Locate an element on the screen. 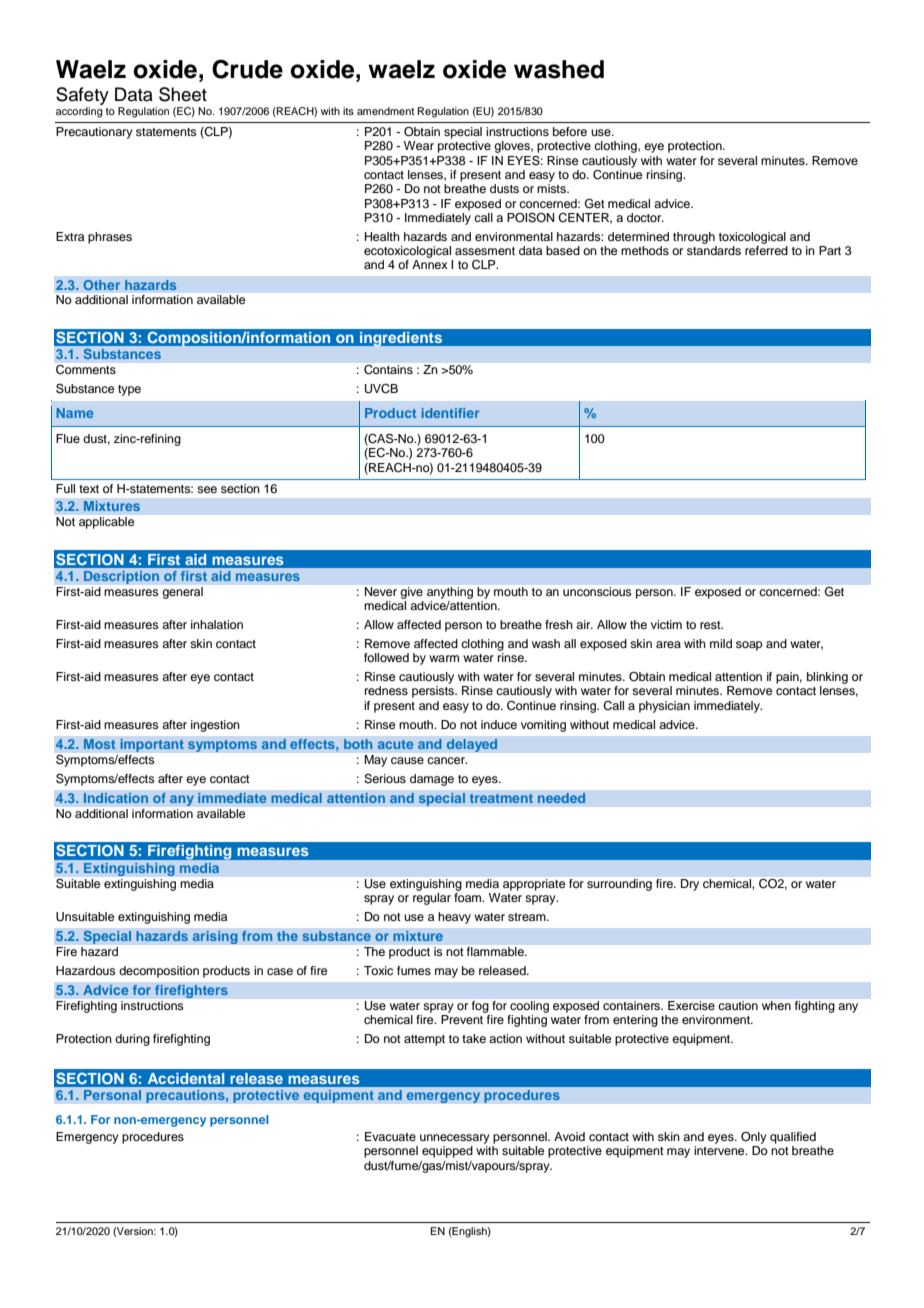  before is located at coordinates (570, 131).
